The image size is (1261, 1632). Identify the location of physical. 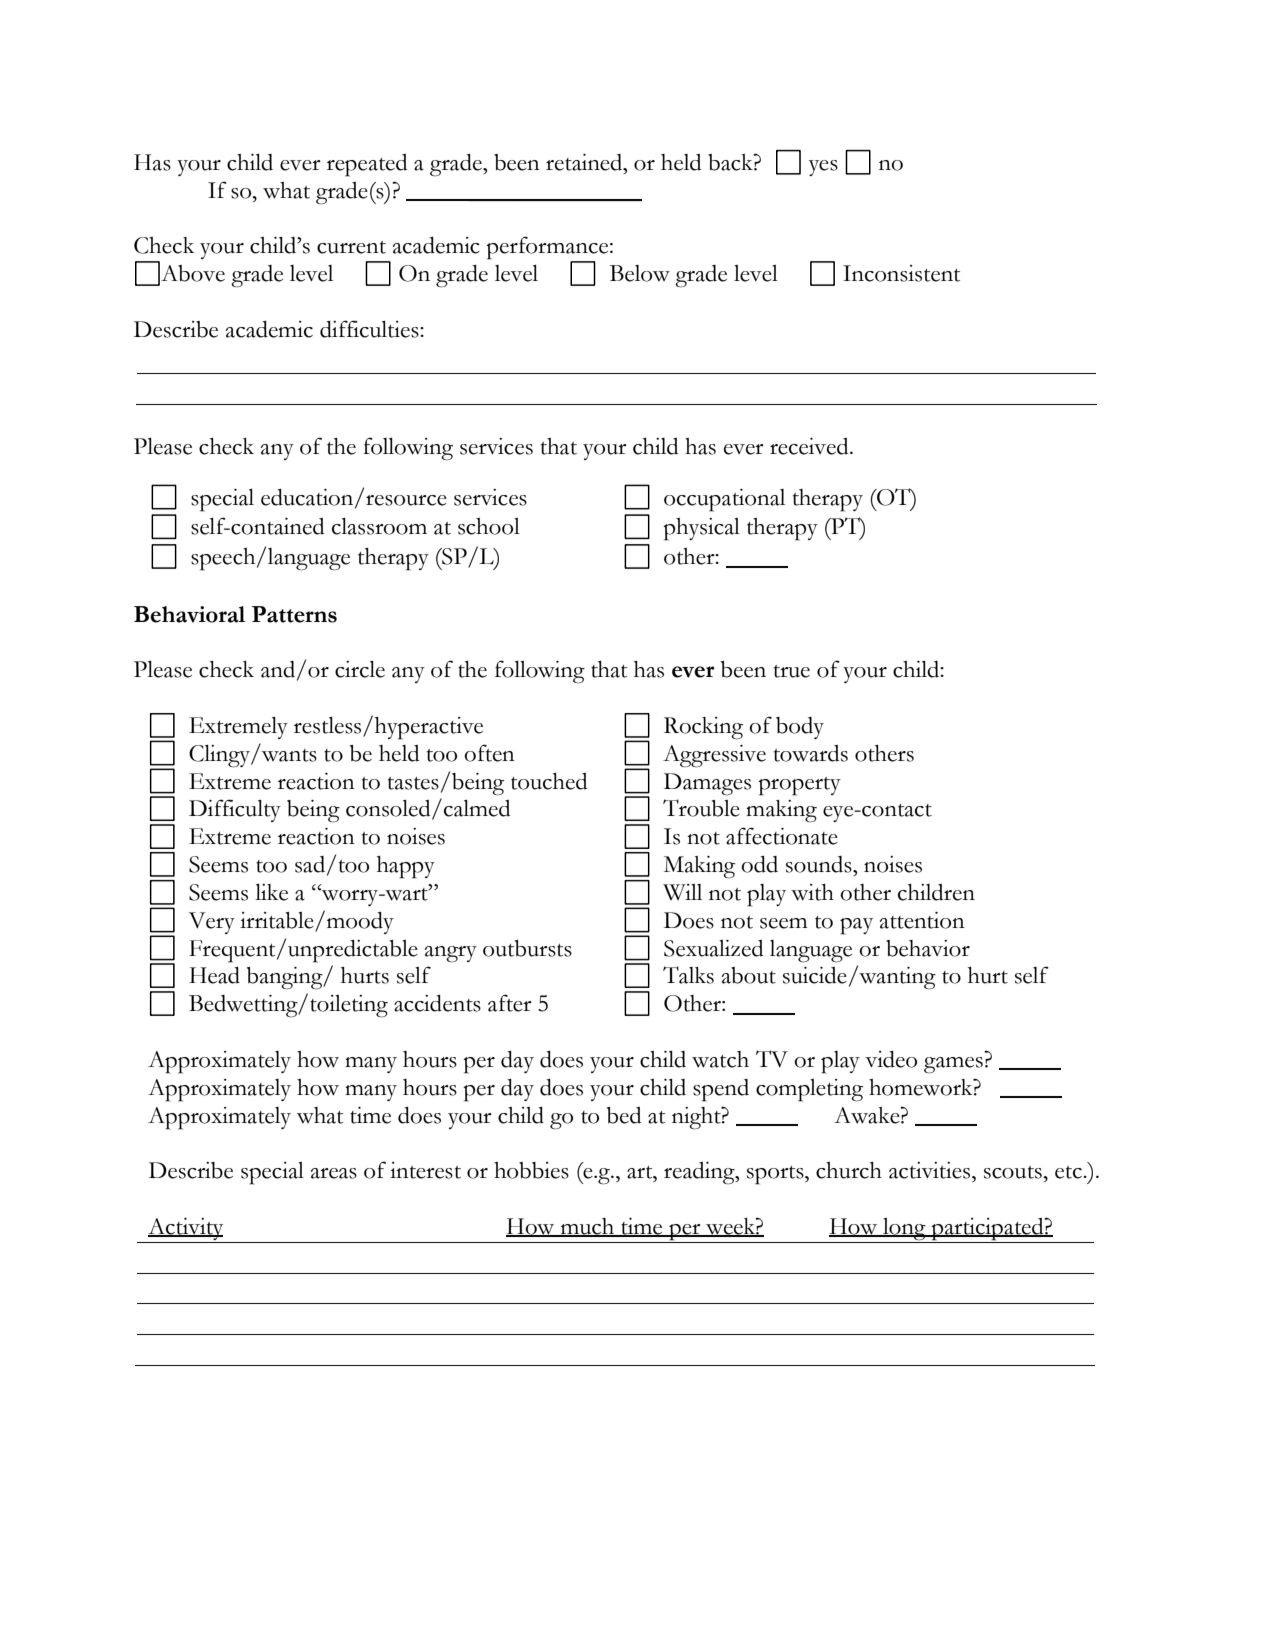
(701, 529).
